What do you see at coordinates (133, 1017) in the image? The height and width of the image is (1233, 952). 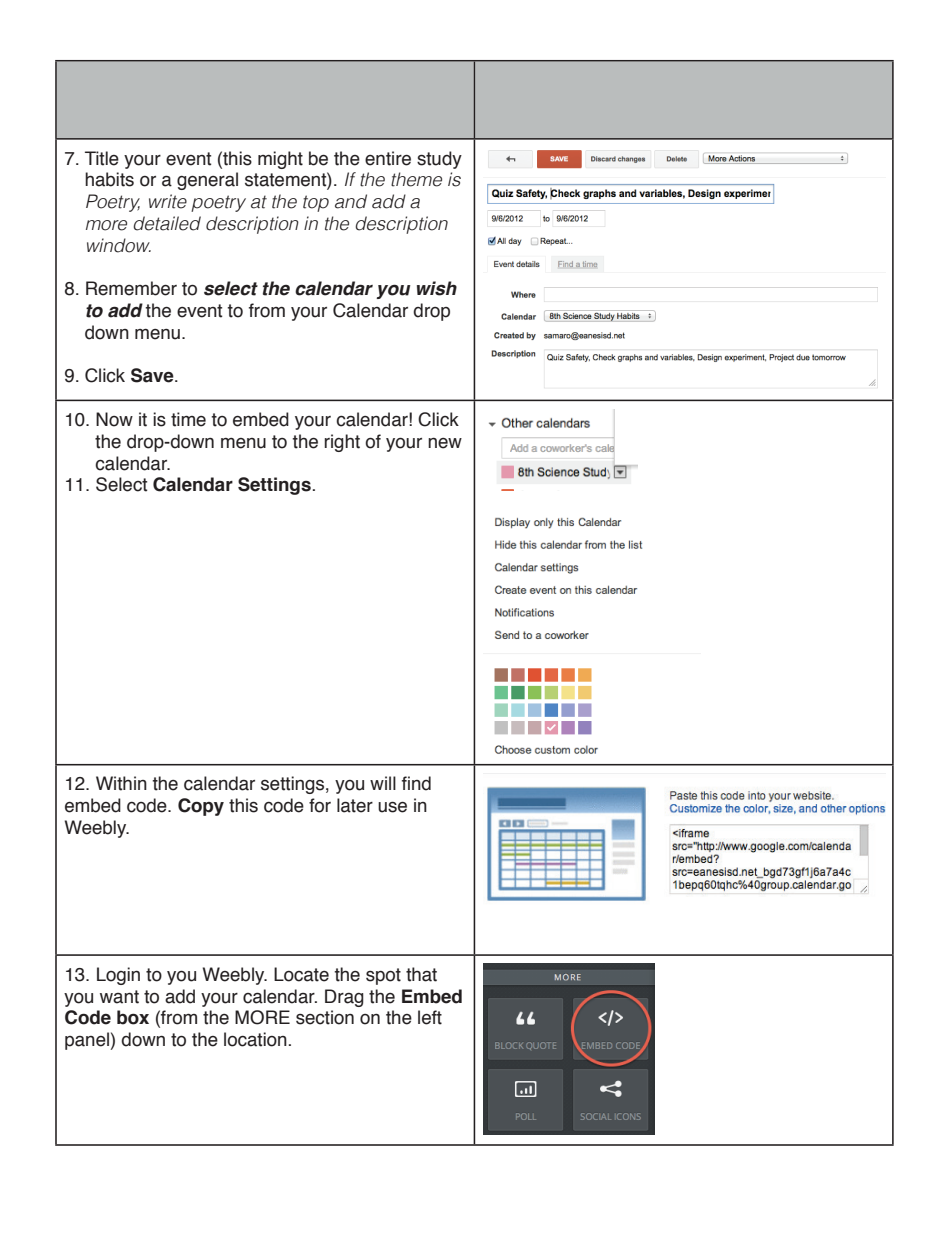 I see `box` at bounding box center [133, 1017].
